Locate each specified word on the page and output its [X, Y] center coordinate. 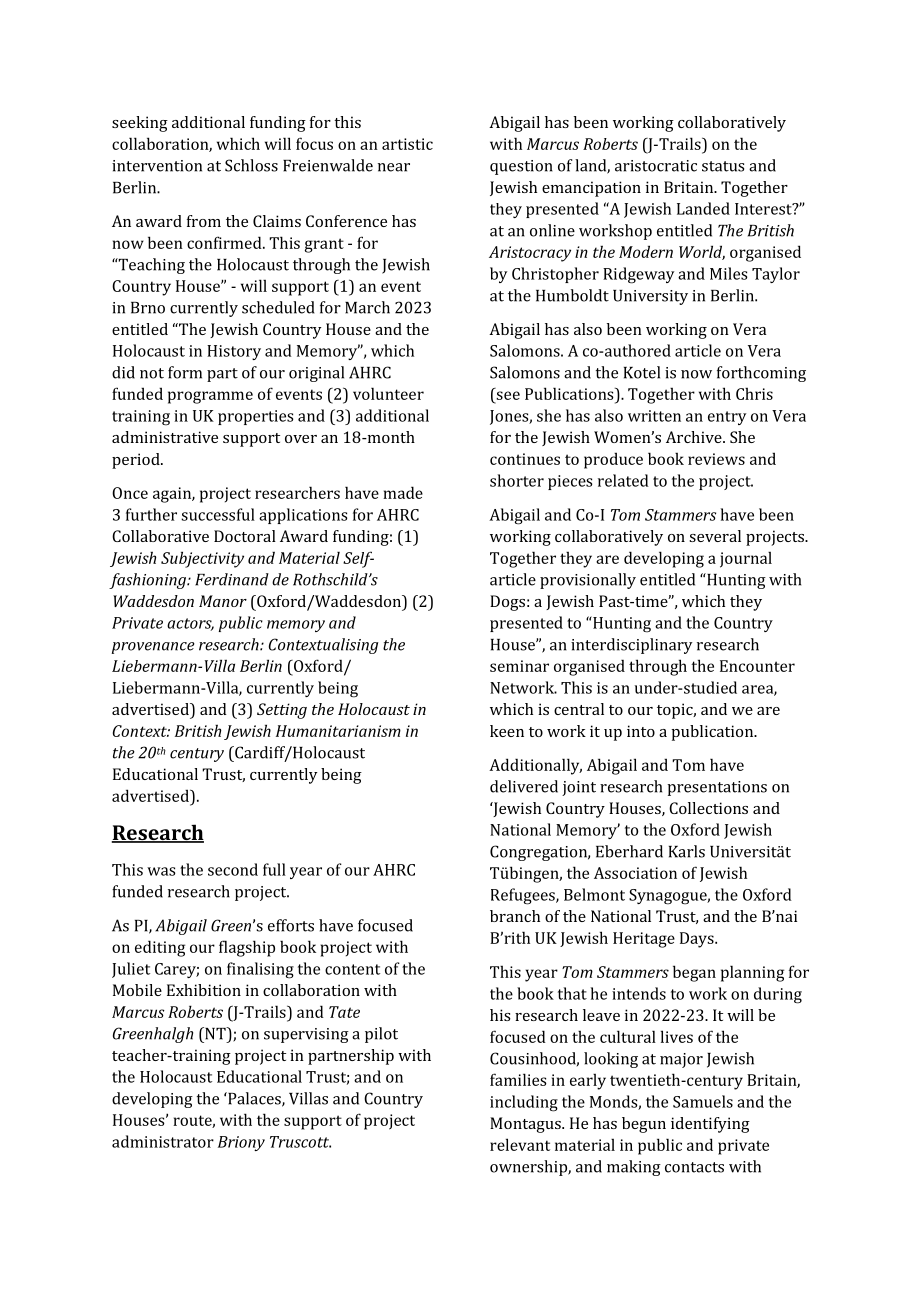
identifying [710, 1125]
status [723, 166]
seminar [519, 666]
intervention [157, 166]
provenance [153, 648]
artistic [407, 144]
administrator [163, 1141]
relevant [520, 1144]
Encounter [757, 666]
